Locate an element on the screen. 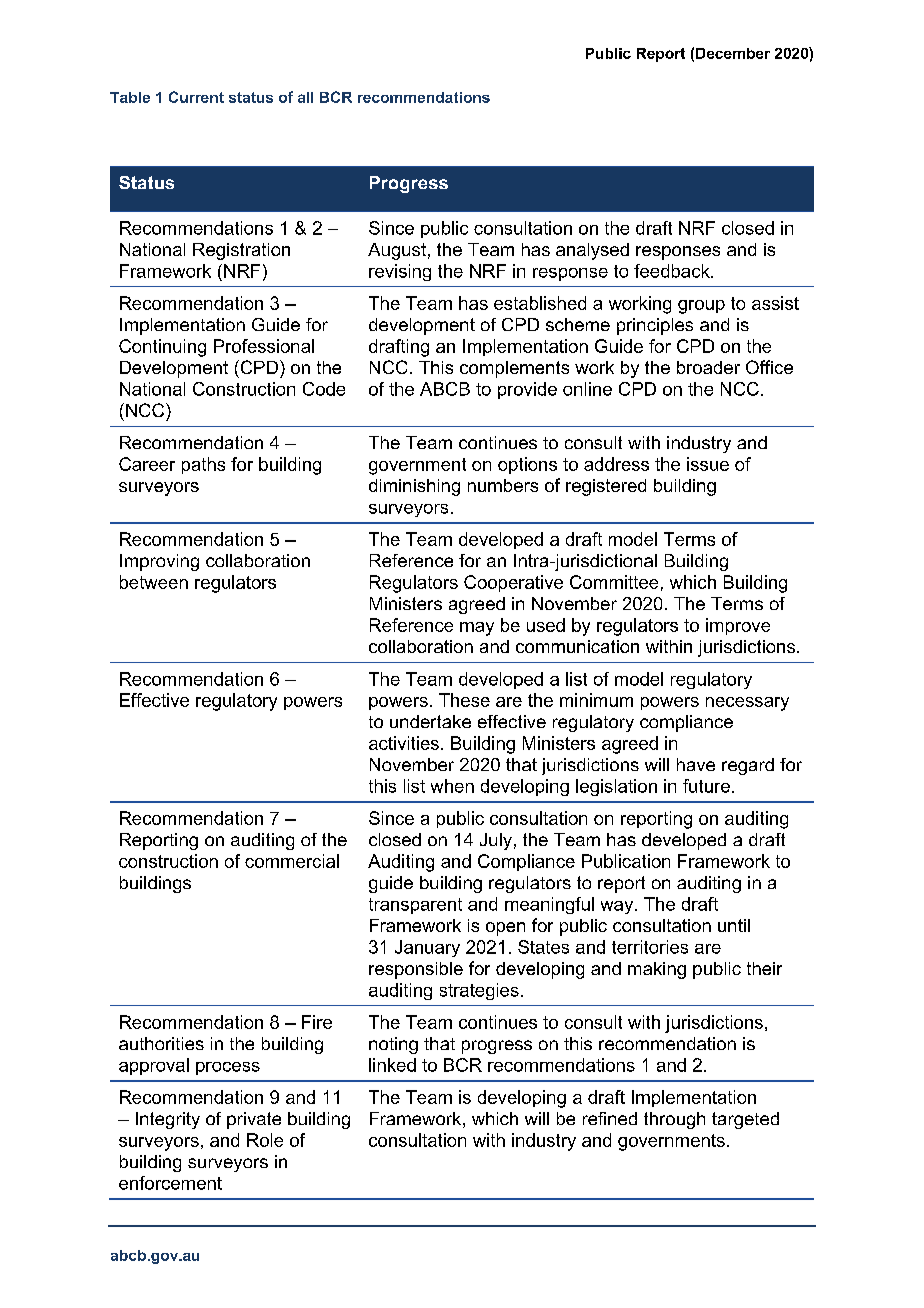  improve is located at coordinates (738, 626).
